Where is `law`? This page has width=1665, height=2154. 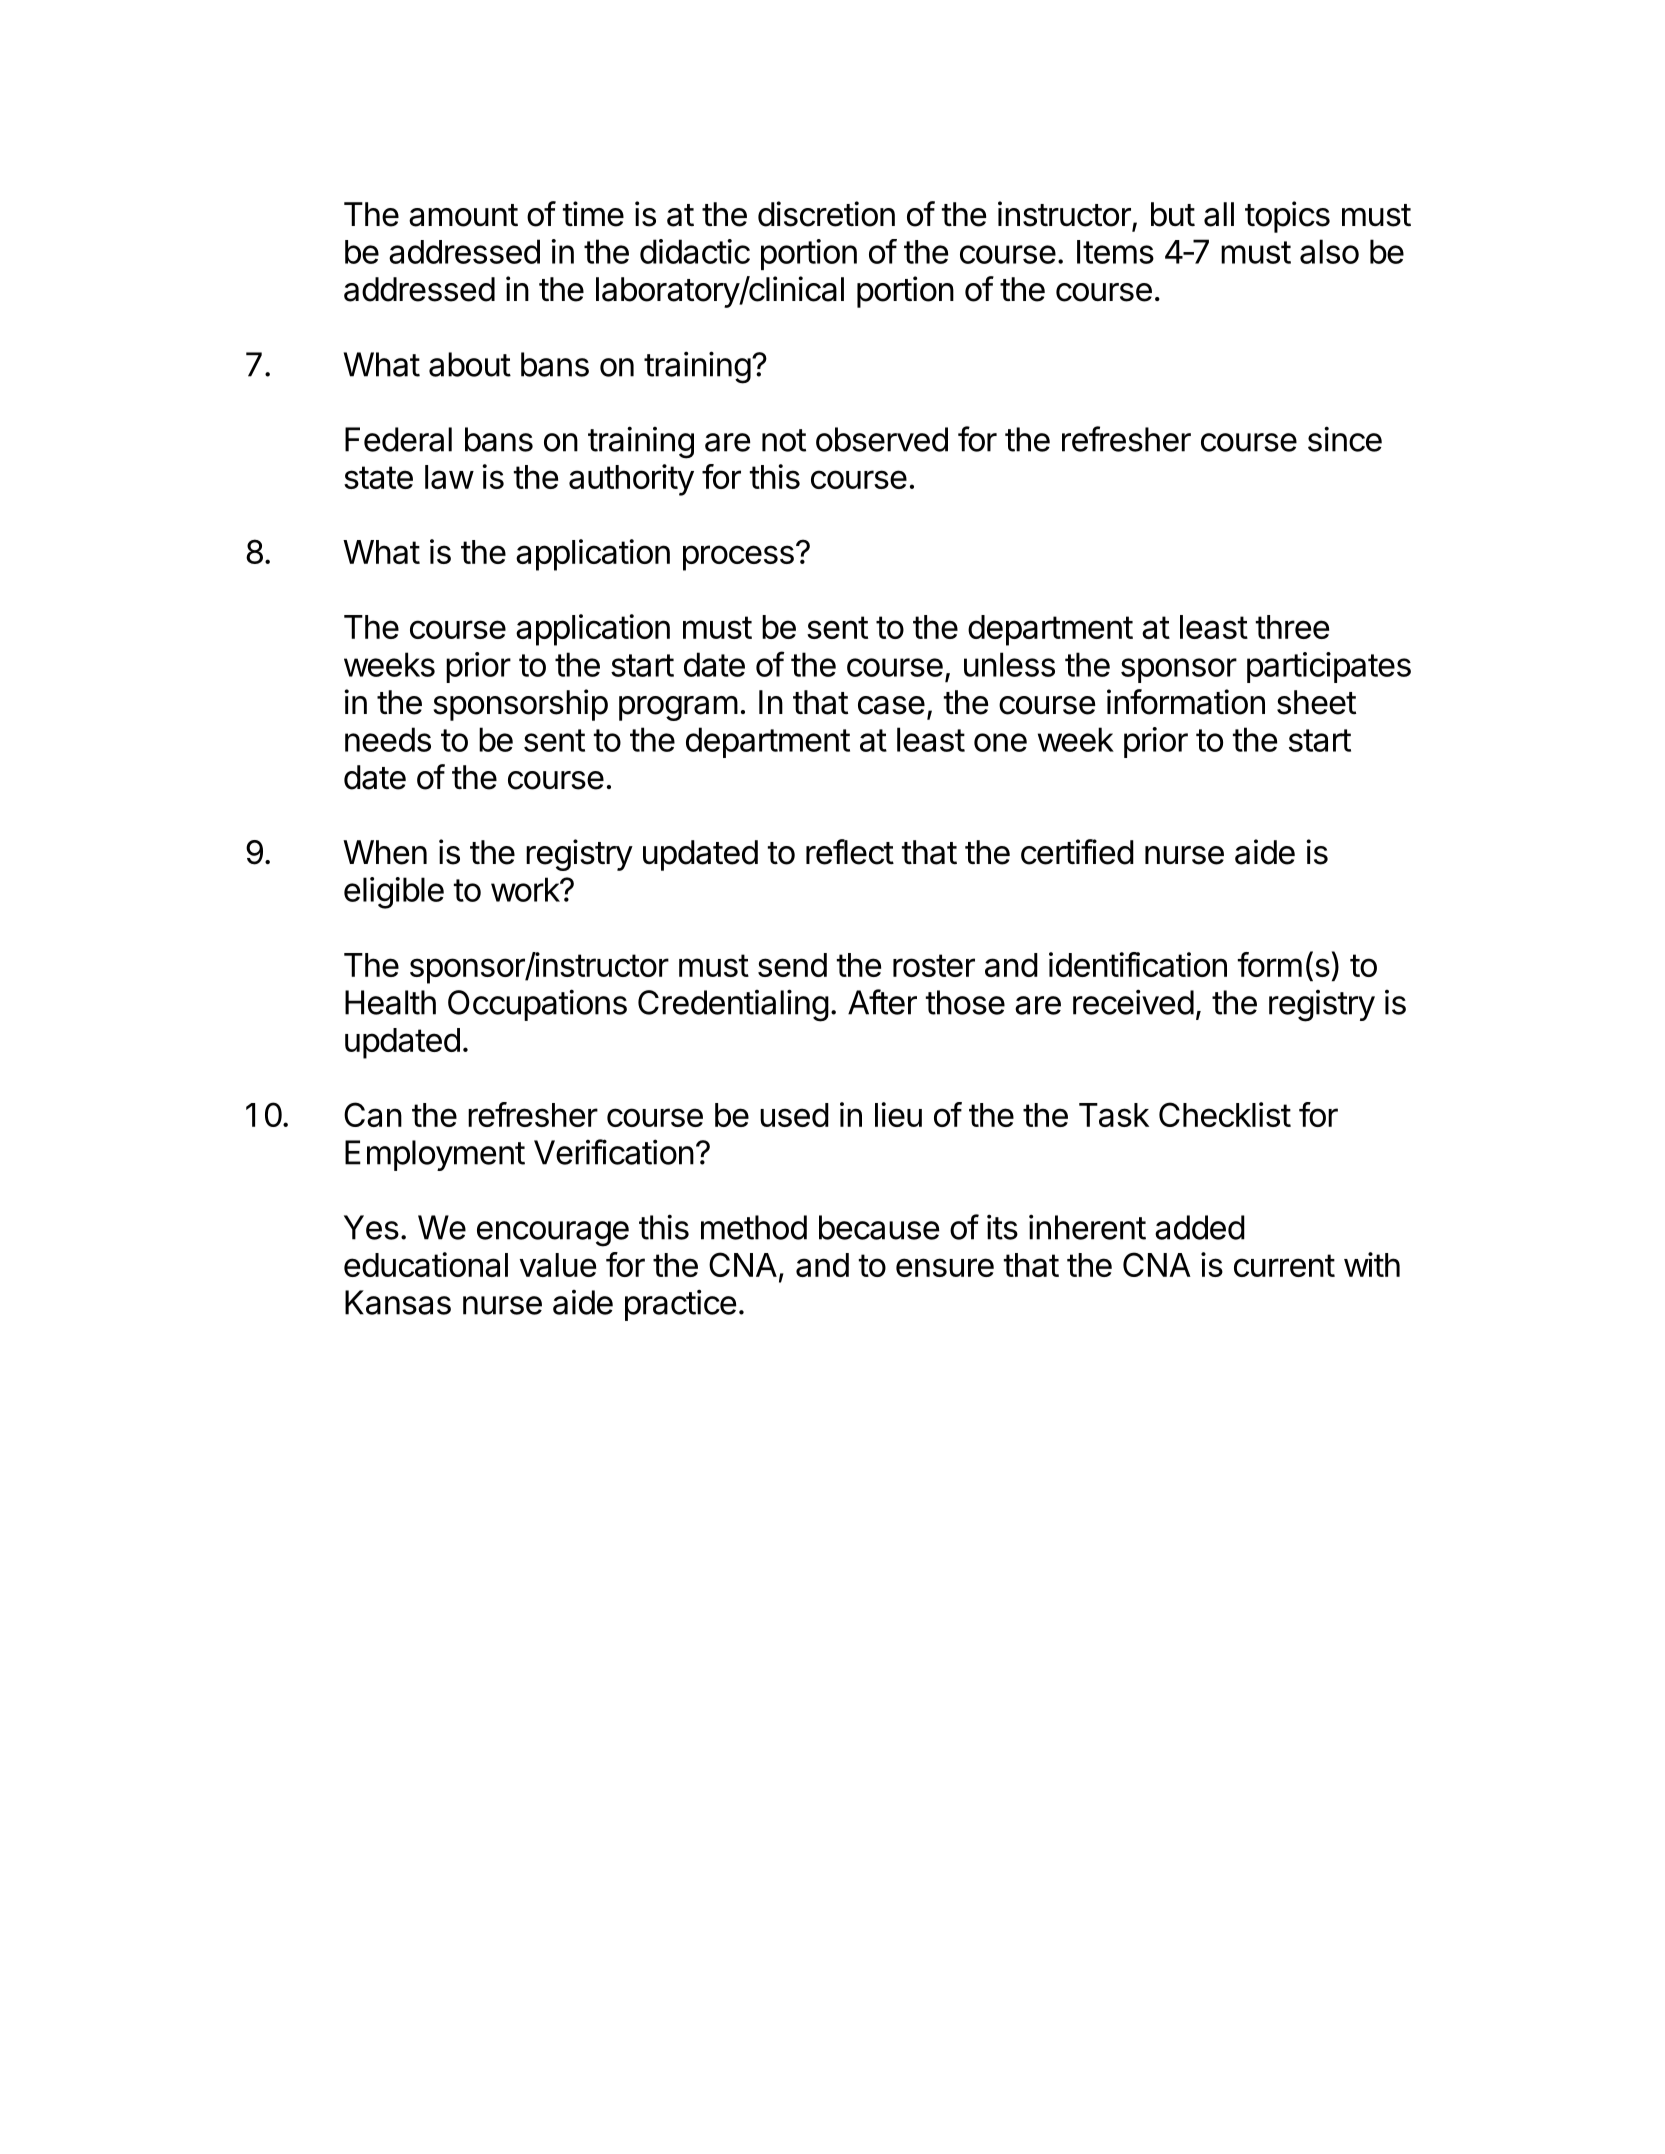 law is located at coordinates (449, 477).
